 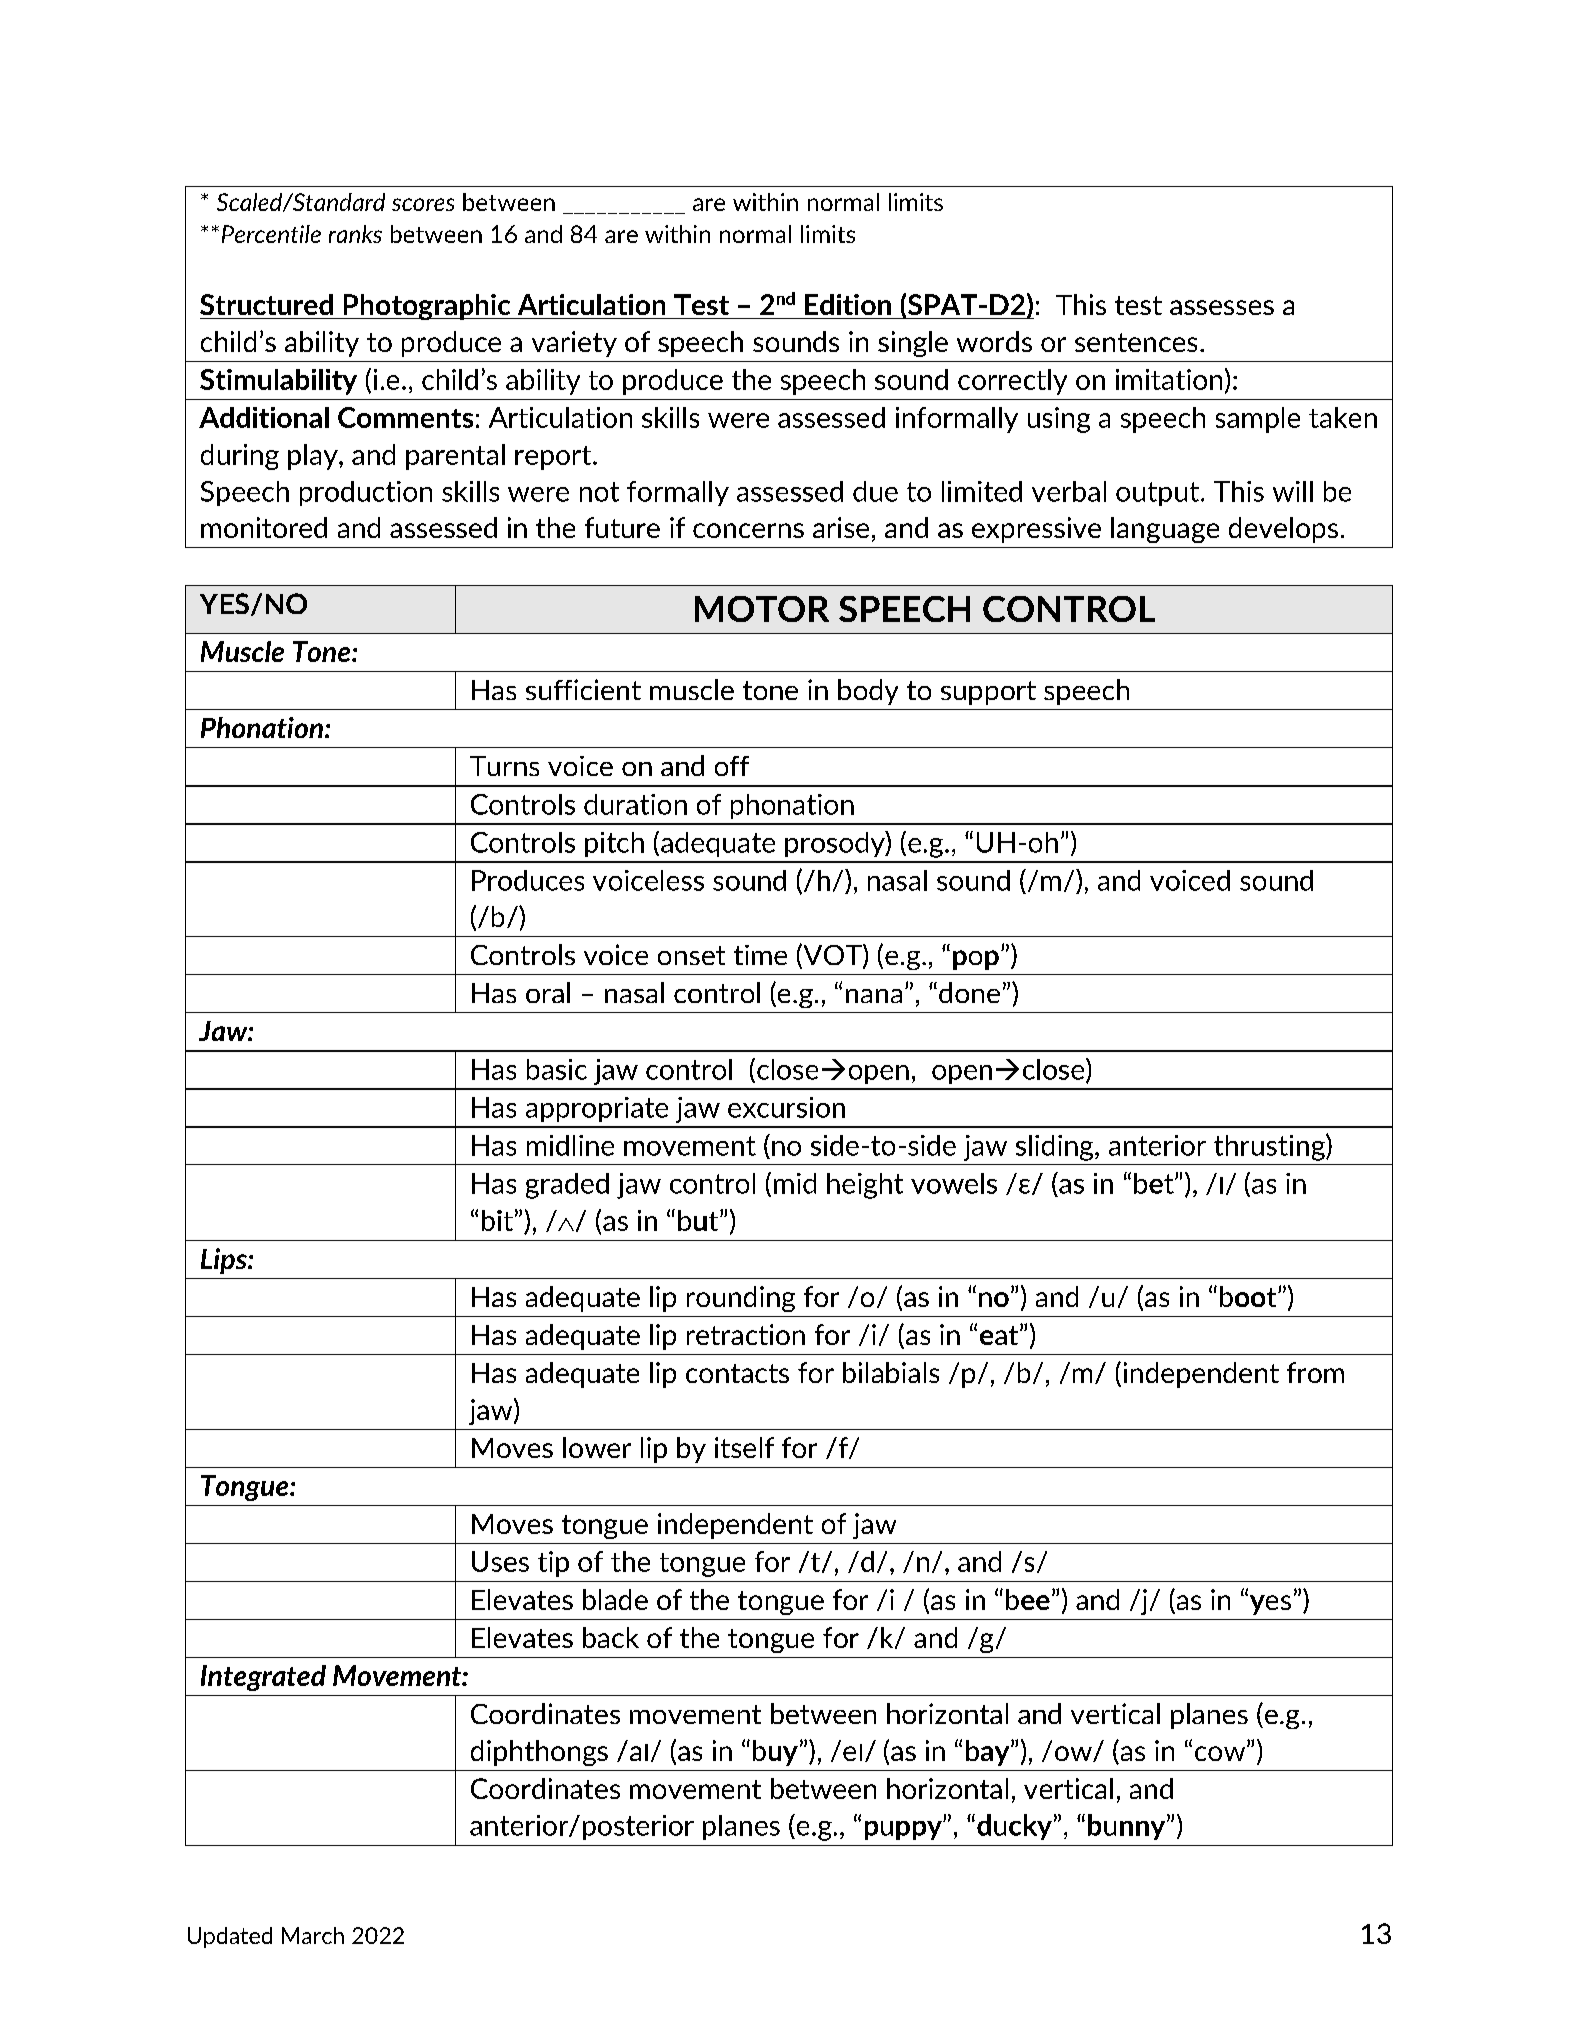 What do you see at coordinates (1315, 1372) in the screenshot?
I see `from` at bounding box center [1315, 1372].
